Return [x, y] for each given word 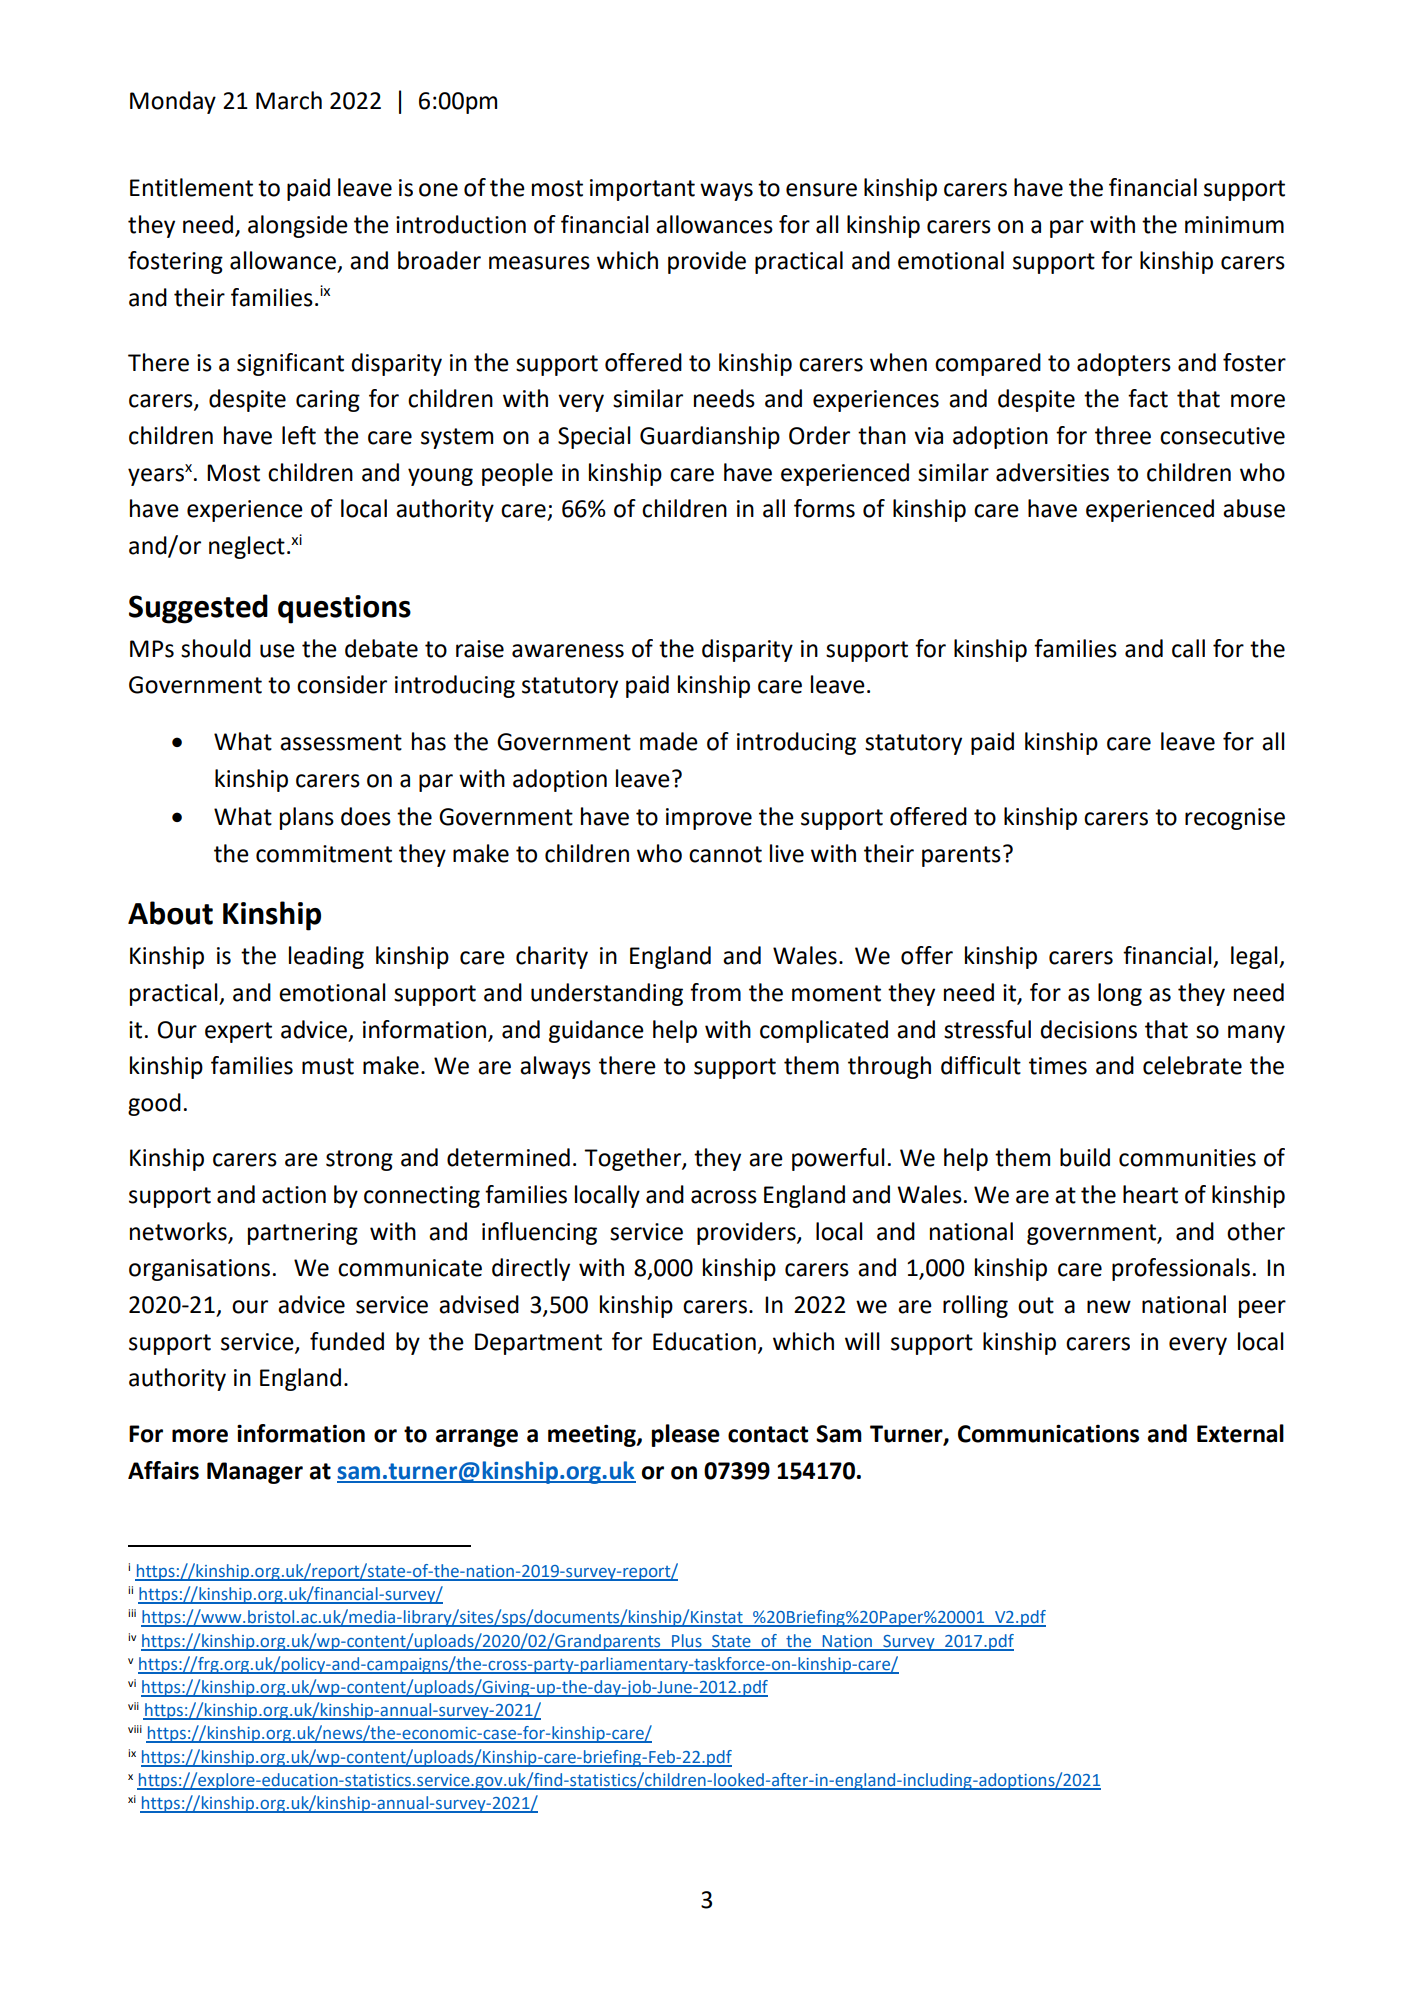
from [715, 992]
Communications [1048, 1433]
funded [347, 1341]
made [669, 741]
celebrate [1192, 1065]
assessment [341, 742]
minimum [1234, 225]
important [642, 190]
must [328, 1066]
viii [135, 1729]
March [289, 100]
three [1123, 435]
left [299, 435]
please [686, 1435]
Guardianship [710, 437]
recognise [1235, 819]
